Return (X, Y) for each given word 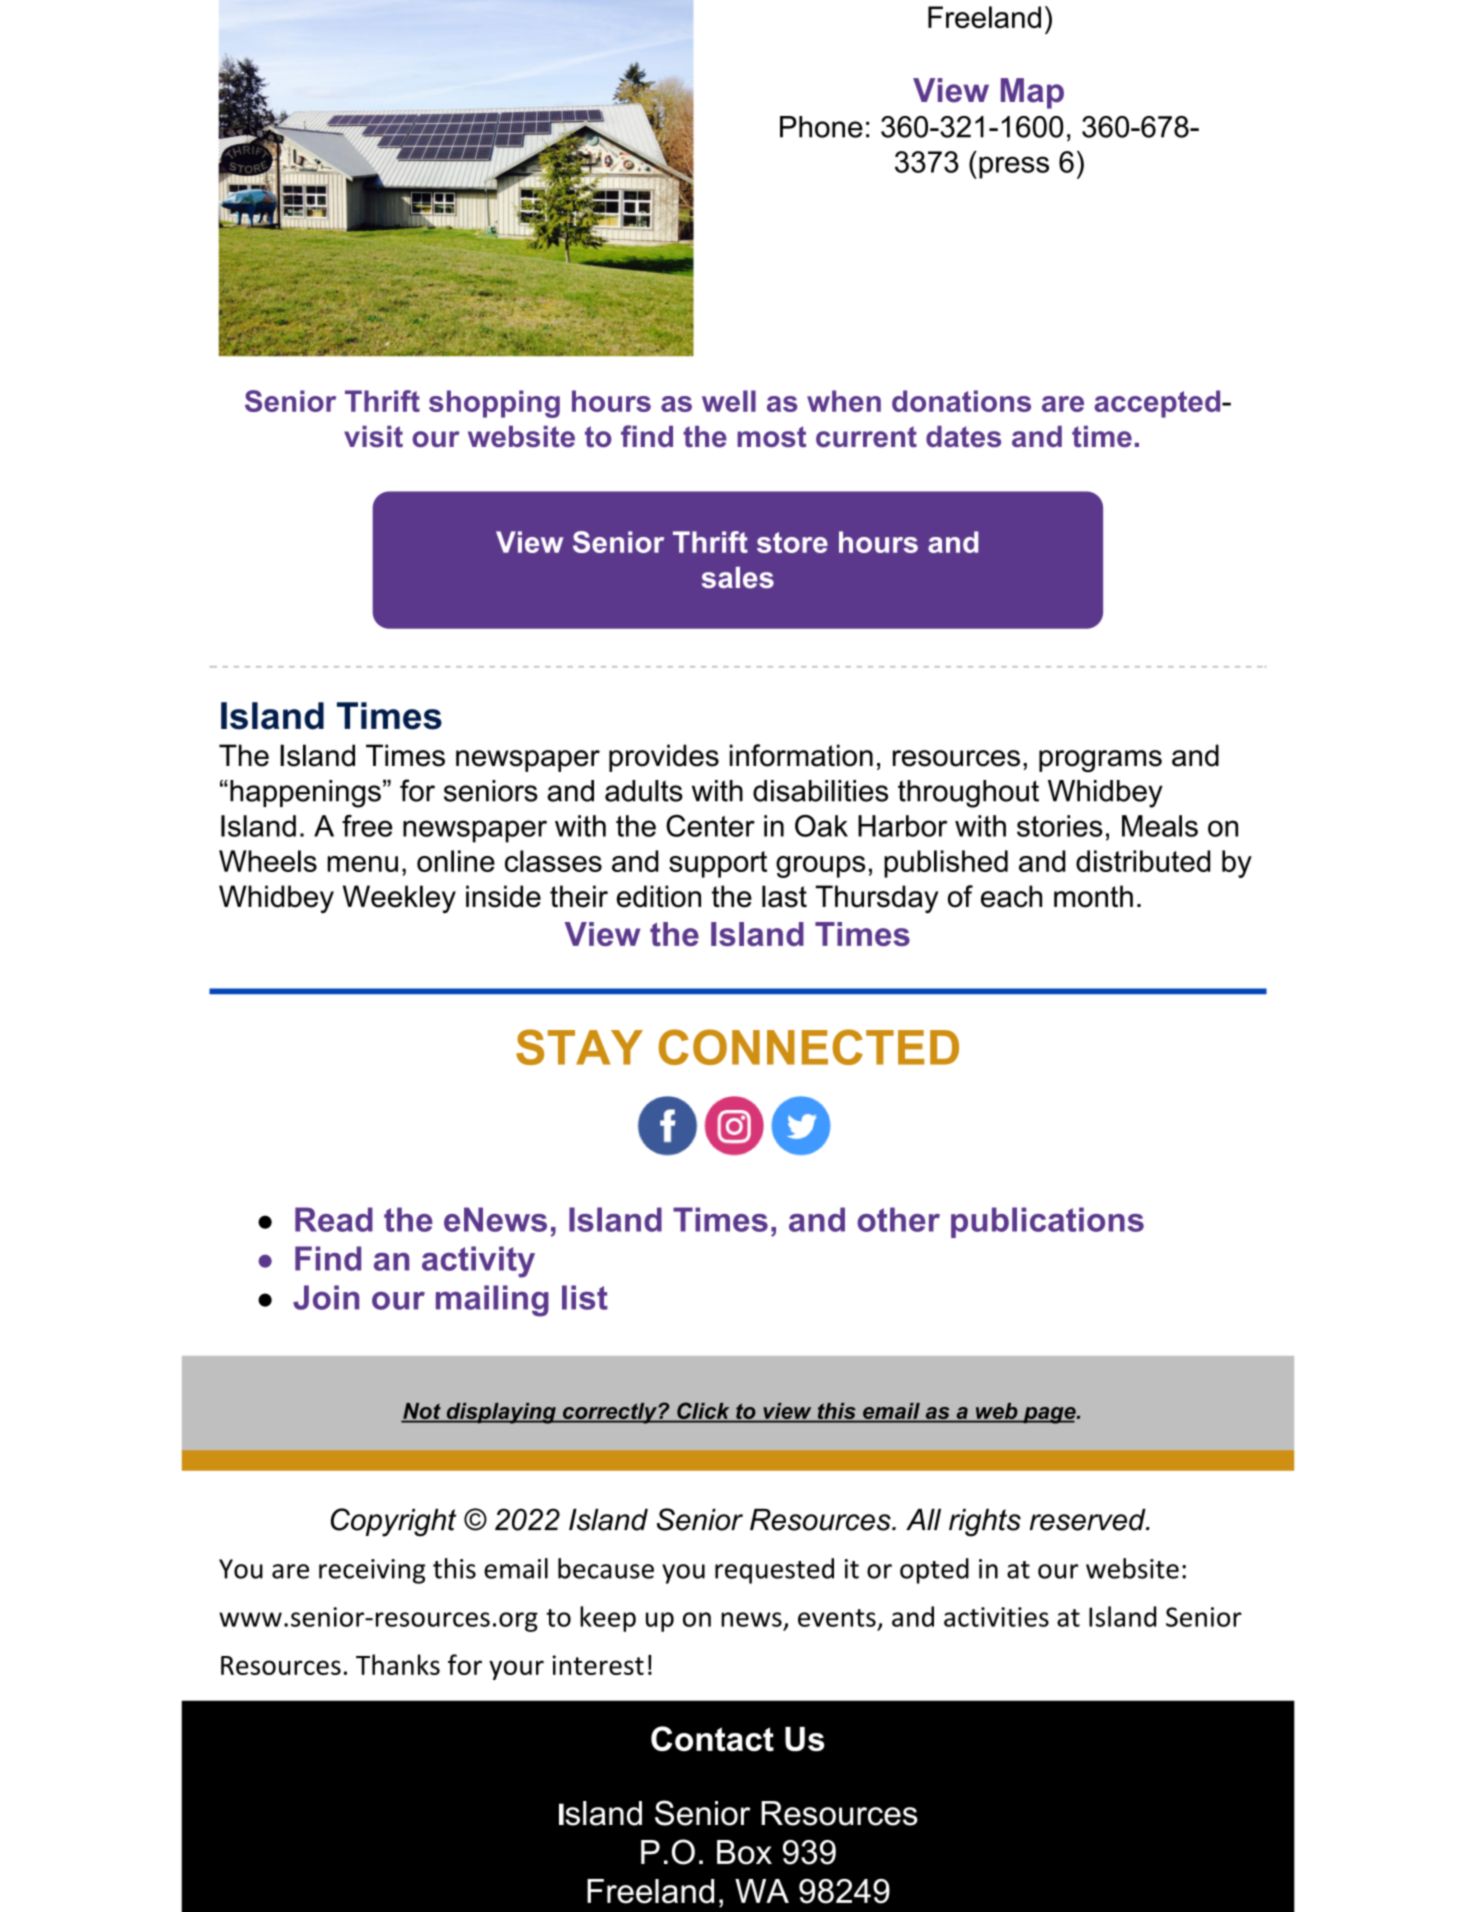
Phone (821, 127)
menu (362, 864)
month (1093, 896)
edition (659, 896)
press (1014, 167)
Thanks (398, 1664)
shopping (494, 404)
